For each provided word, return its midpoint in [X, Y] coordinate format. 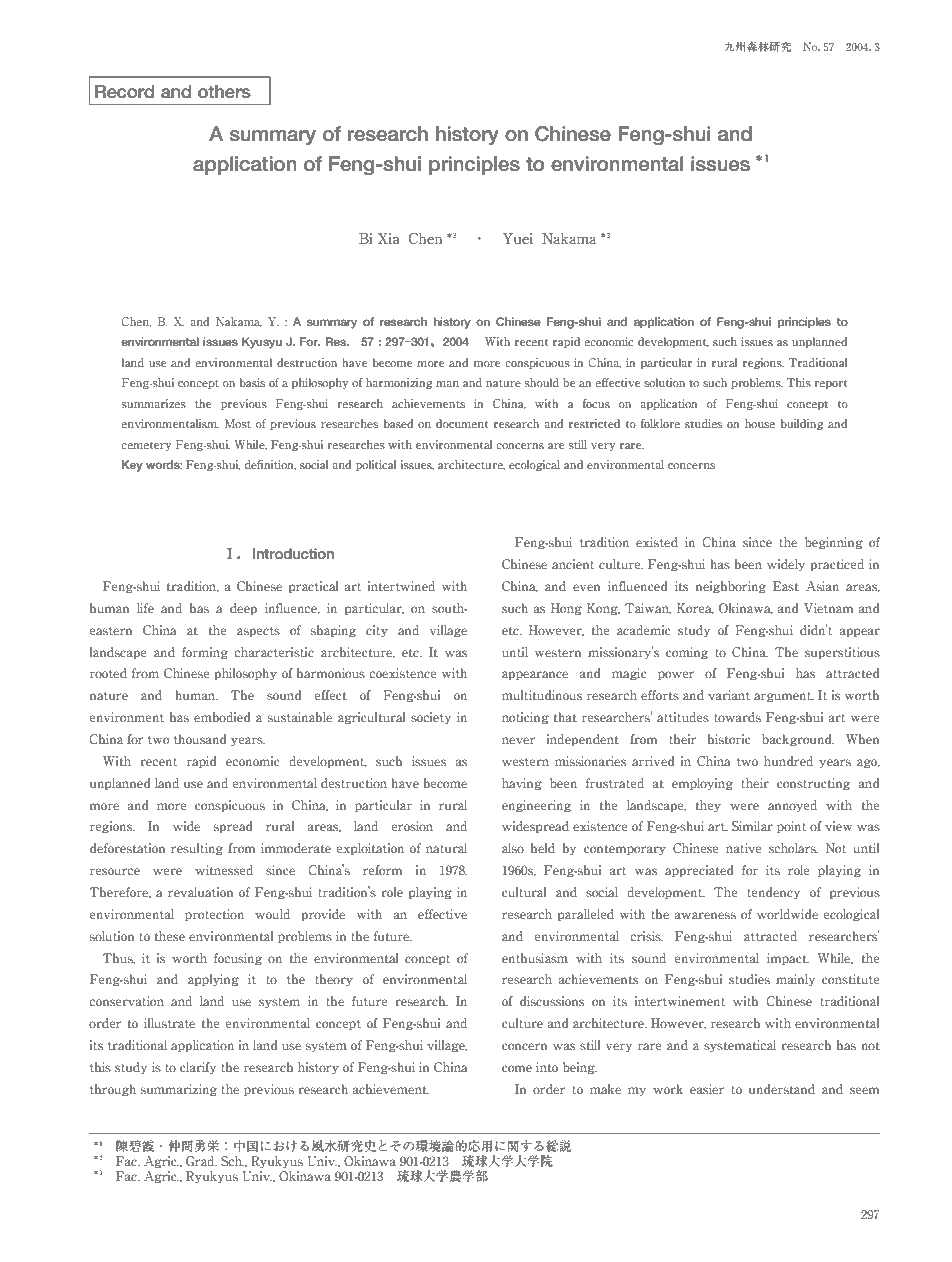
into [547, 1067]
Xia [389, 239]
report [831, 384]
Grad [201, 1161]
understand [782, 1089]
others [224, 92]
